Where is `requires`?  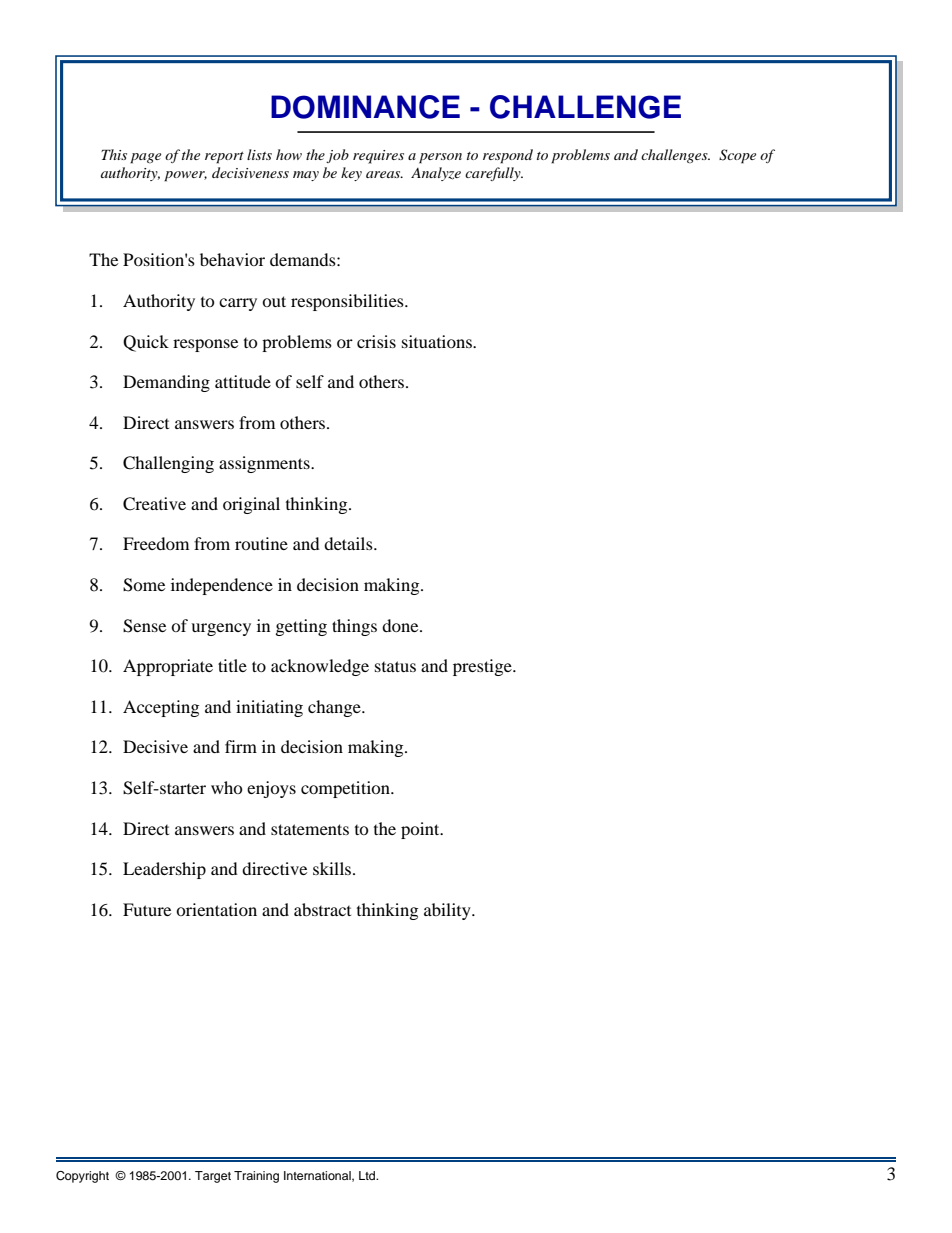 requires is located at coordinates (378, 157).
